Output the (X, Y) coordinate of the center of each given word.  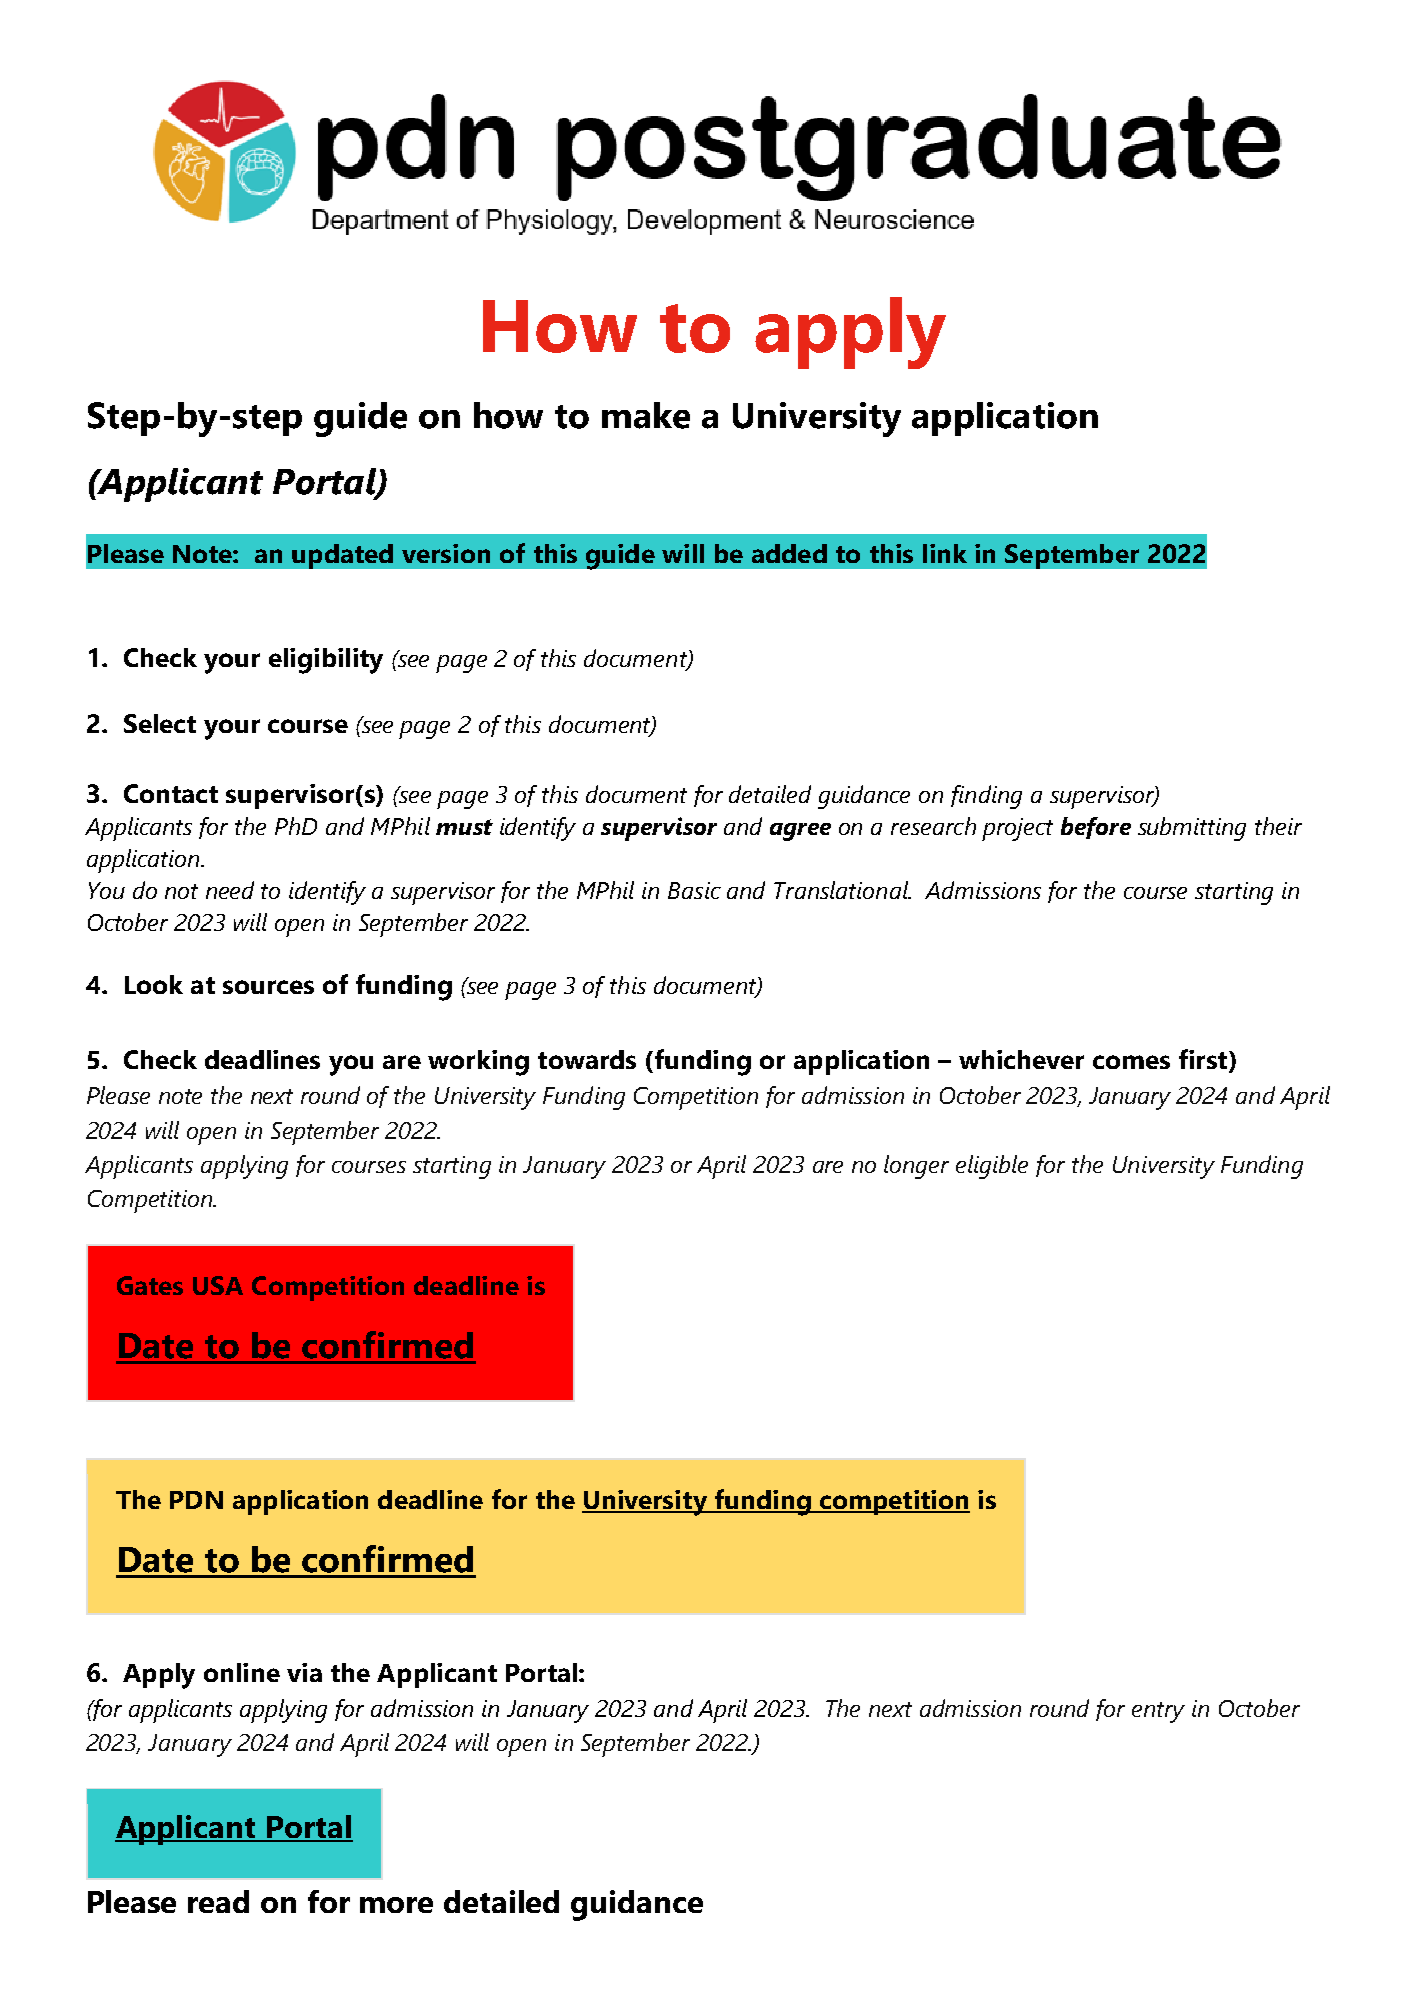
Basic (694, 890)
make (646, 415)
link (945, 553)
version (446, 553)
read (218, 1901)
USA (218, 1285)
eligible (992, 1167)
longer (916, 1167)
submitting (1192, 829)
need (230, 890)
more (396, 1905)
